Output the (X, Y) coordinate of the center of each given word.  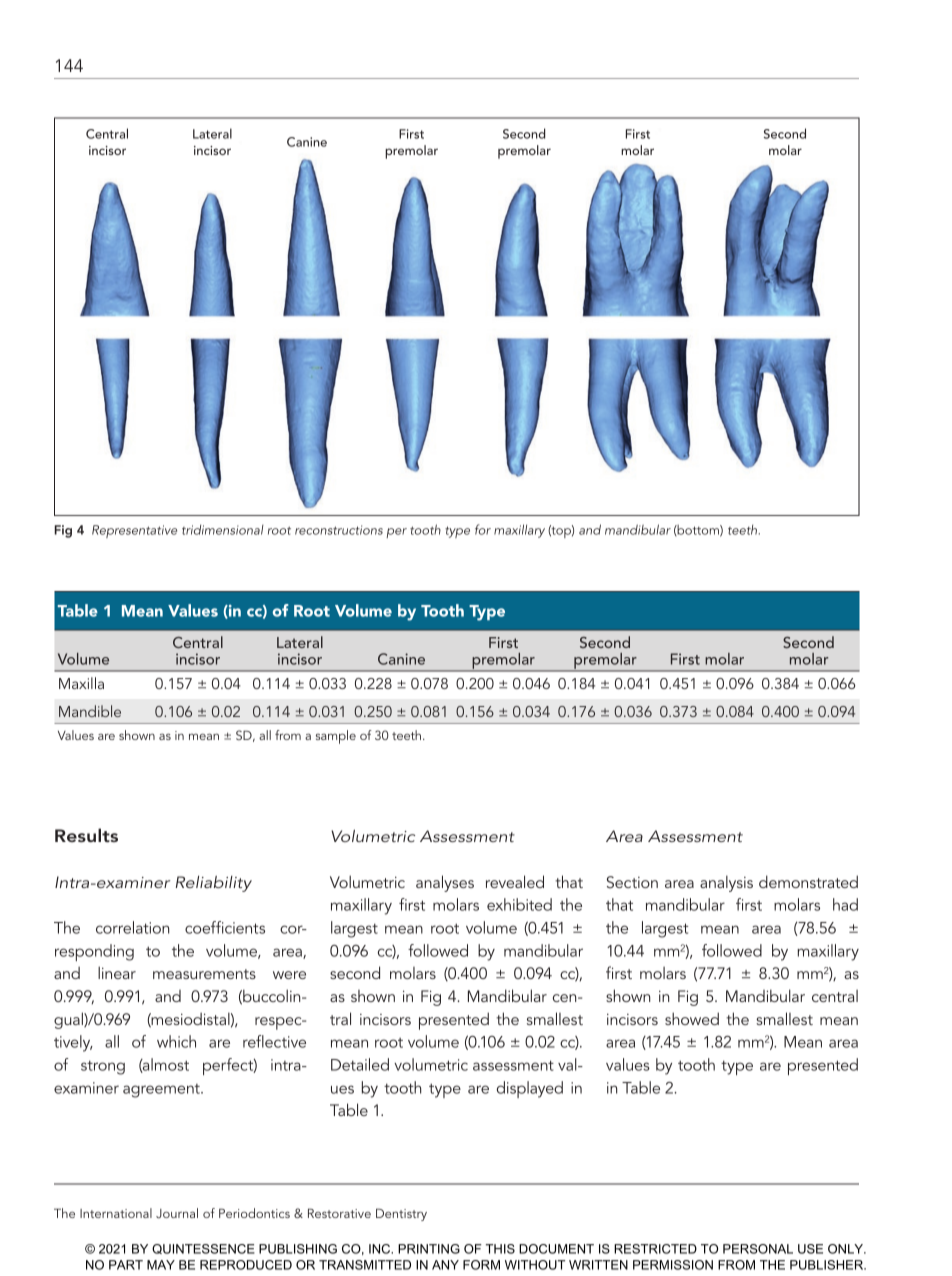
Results (86, 835)
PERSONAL (758, 1249)
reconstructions (339, 530)
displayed (530, 1089)
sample (336, 737)
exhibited (519, 904)
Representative (134, 531)
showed (692, 1018)
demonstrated (808, 881)
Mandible (90, 711)
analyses (445, 883)
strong (103, 1067)
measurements (204, 974)
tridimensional (223, 529)
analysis (726, 883)
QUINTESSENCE (203, 1249)
